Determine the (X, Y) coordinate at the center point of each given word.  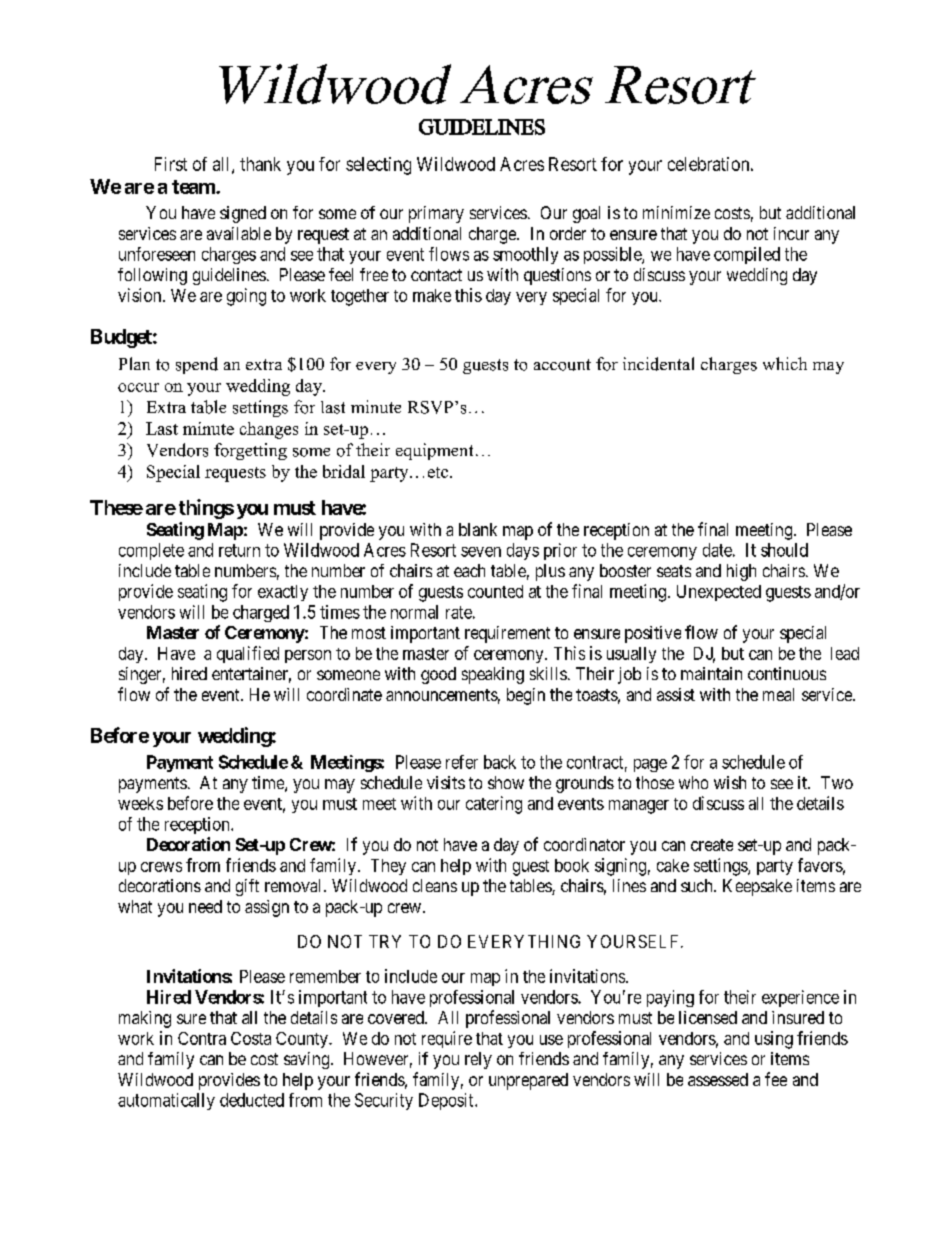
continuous (787, 673)
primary (436, 214)
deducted (252, 1100)
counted (495, 591)
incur (791, 233)
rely (478, 1060)
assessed (718, 1079)
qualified (248, 654)
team (194, 187)
